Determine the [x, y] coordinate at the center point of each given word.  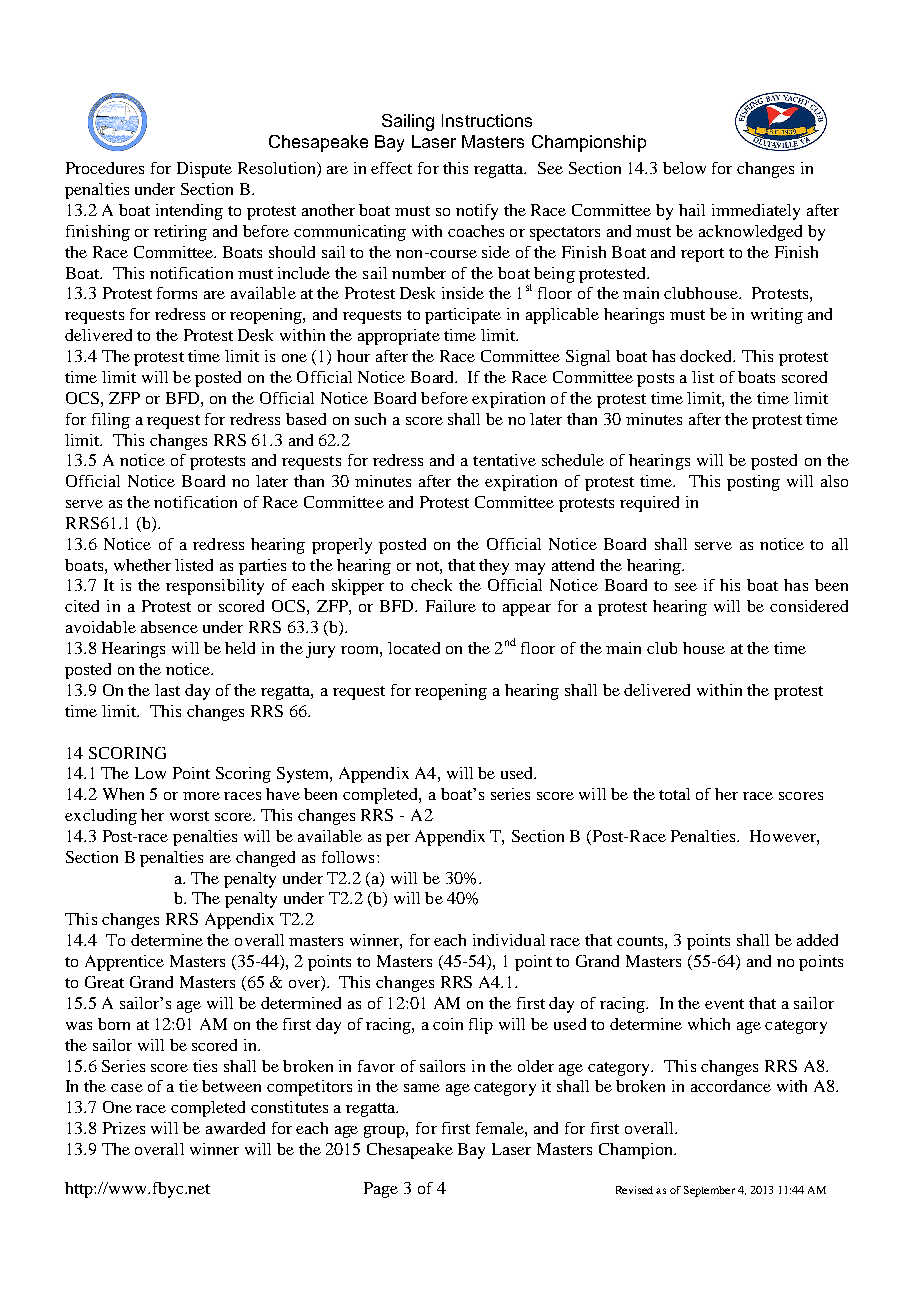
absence [169, 627]
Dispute [204, 170]
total [674, 794]
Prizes [124, 1128]
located [414, 648]
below [684, 168]
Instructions [487, 120]
